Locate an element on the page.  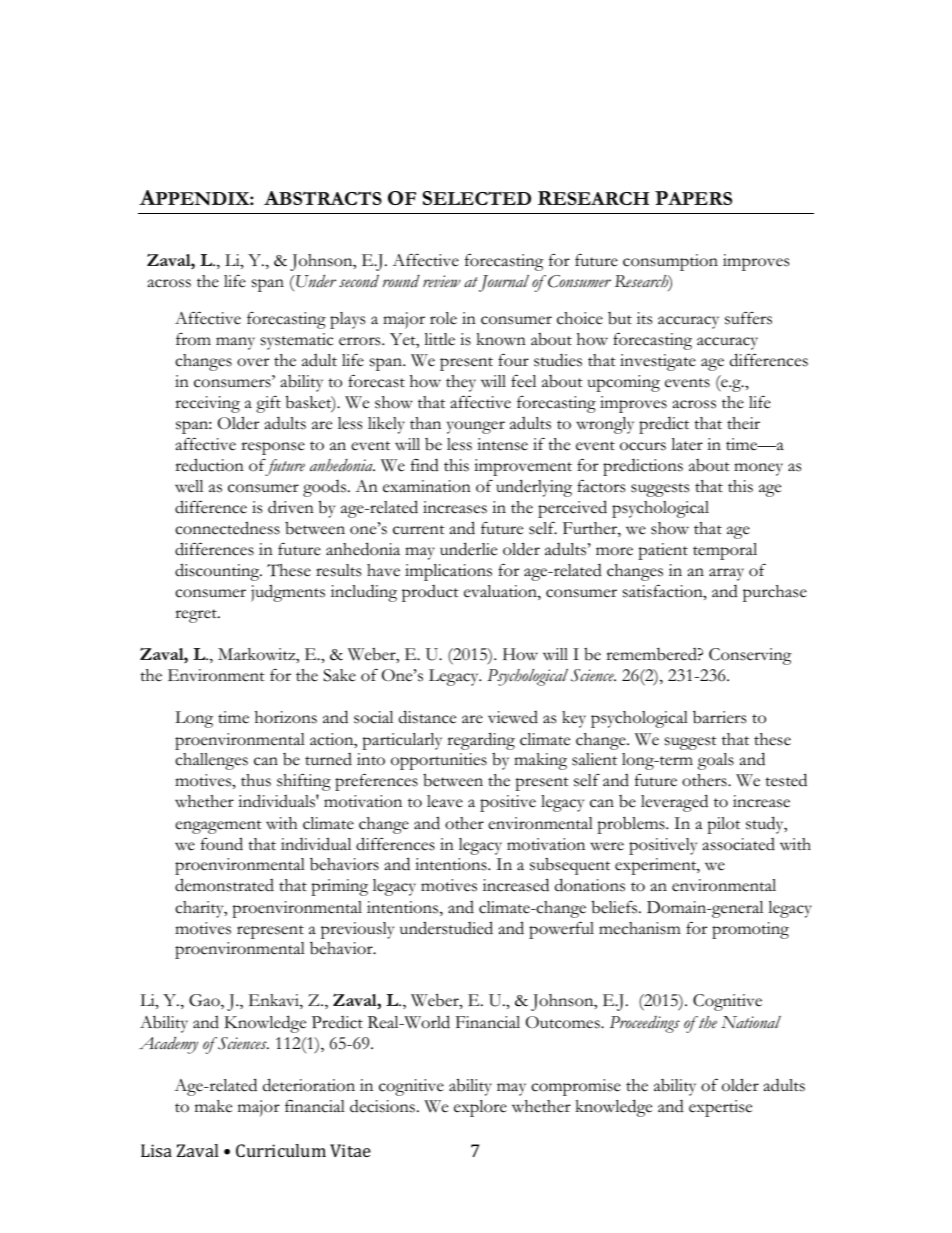
viewed is located at coordinates (513, 717).
